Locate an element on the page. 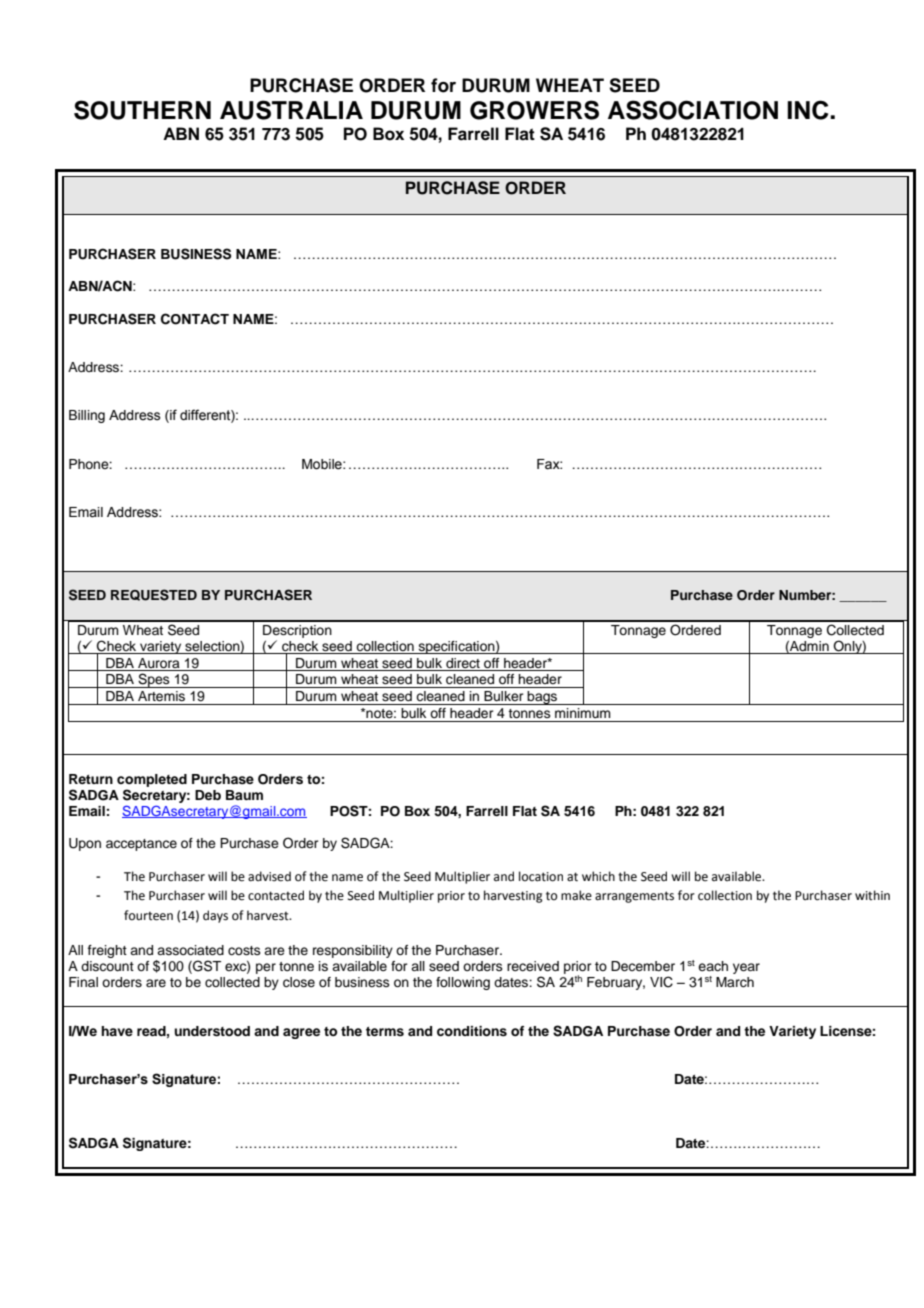  completed is located at coordinates (152, 780).
